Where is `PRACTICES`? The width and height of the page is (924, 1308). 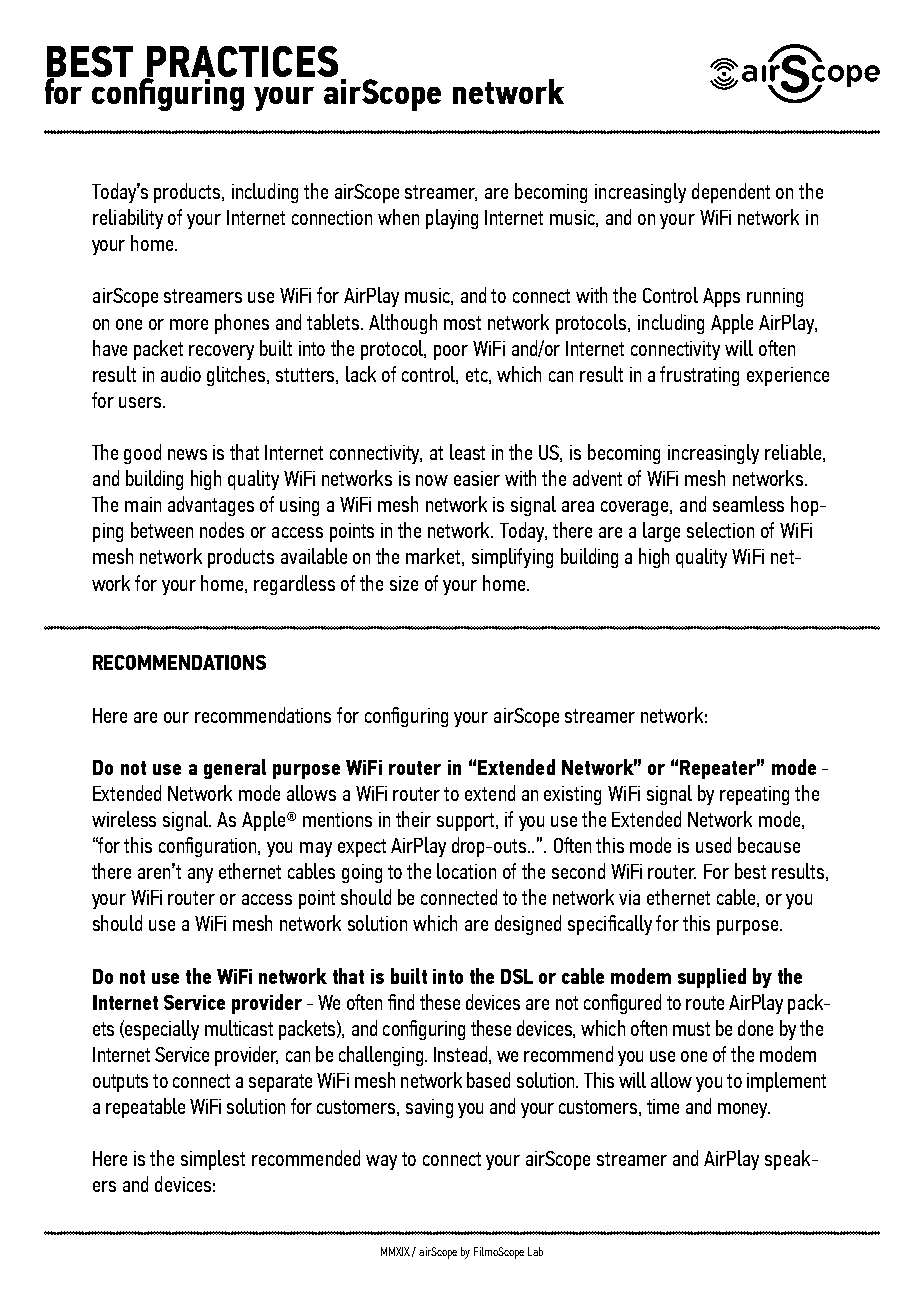
PRACTICES is located at coordinates (241, 63).
